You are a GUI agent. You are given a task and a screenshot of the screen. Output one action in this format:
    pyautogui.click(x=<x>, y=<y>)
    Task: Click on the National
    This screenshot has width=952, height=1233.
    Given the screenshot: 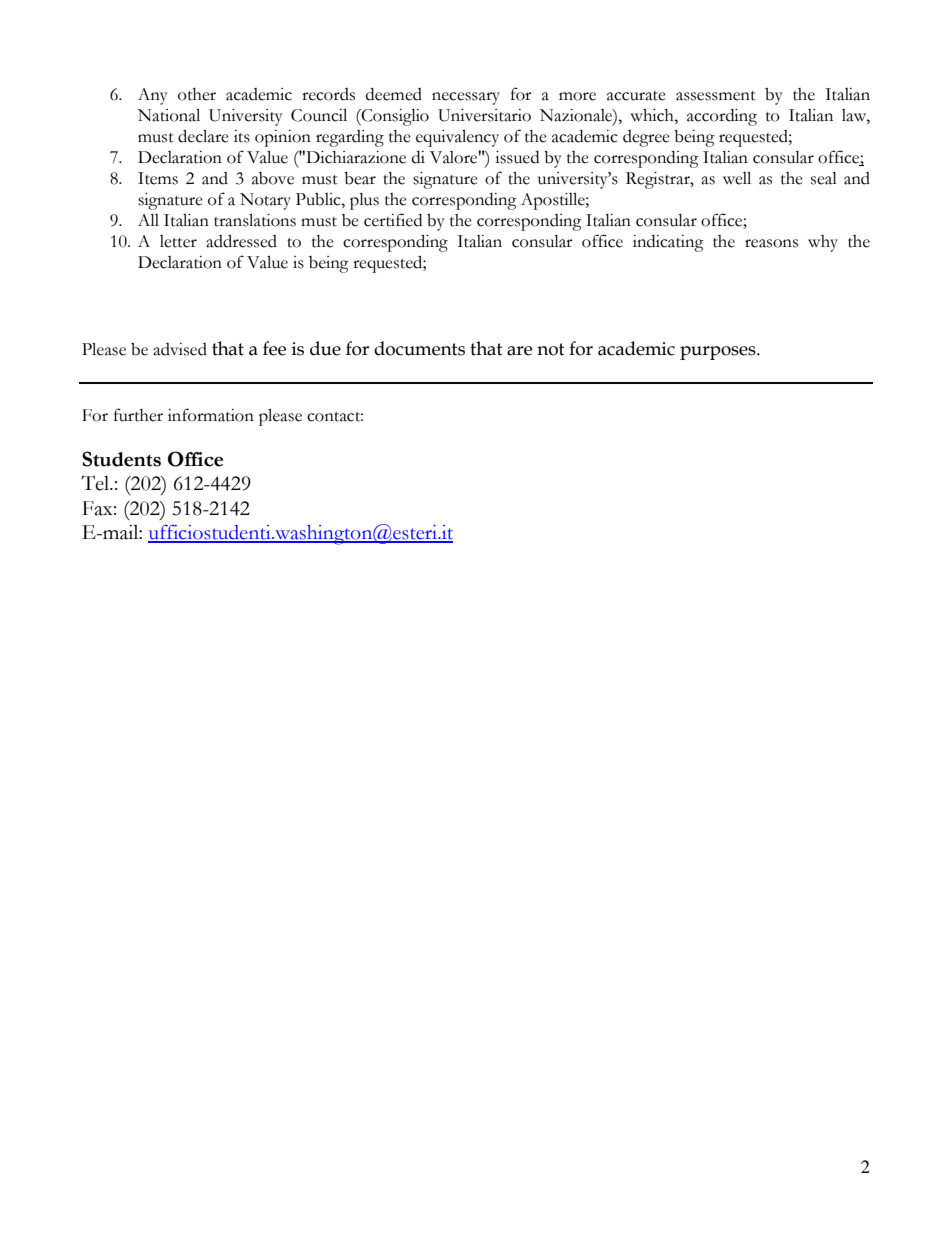 What is the action you would take?
    pyautogui.click(x=169, y=115)
